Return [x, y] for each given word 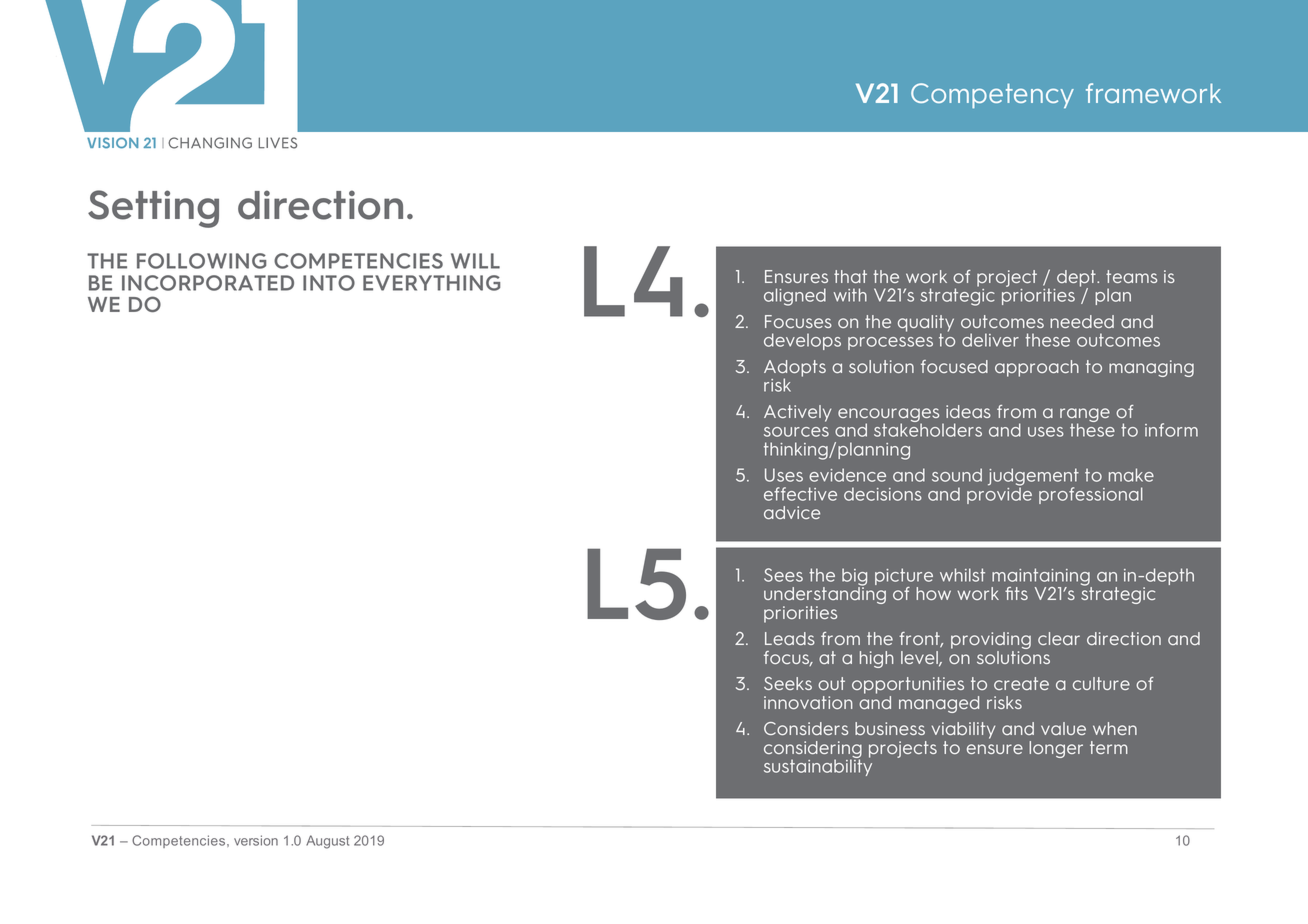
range [1085, 416]
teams [1131, 276]
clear [1059, 638]
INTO [329, 283]
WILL [475, 261]
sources [796, 432]
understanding [825, 596]
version [256, 840]
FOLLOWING [201, 261]
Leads [790, 638]
